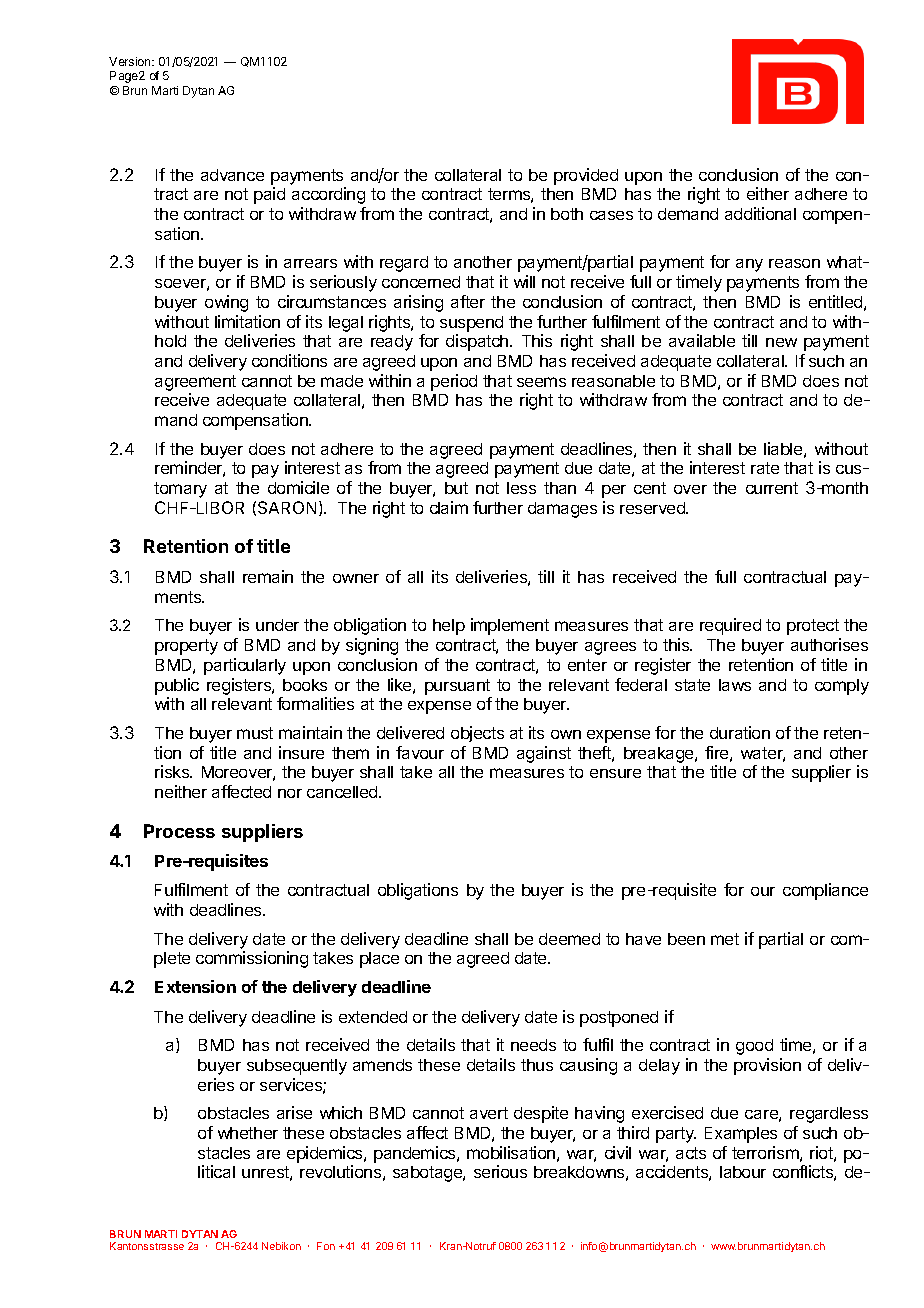 The width and height of the page is (924, 1308). Describe the element at coordinates (743, 1172) in the page. I see `labour` at that location.
